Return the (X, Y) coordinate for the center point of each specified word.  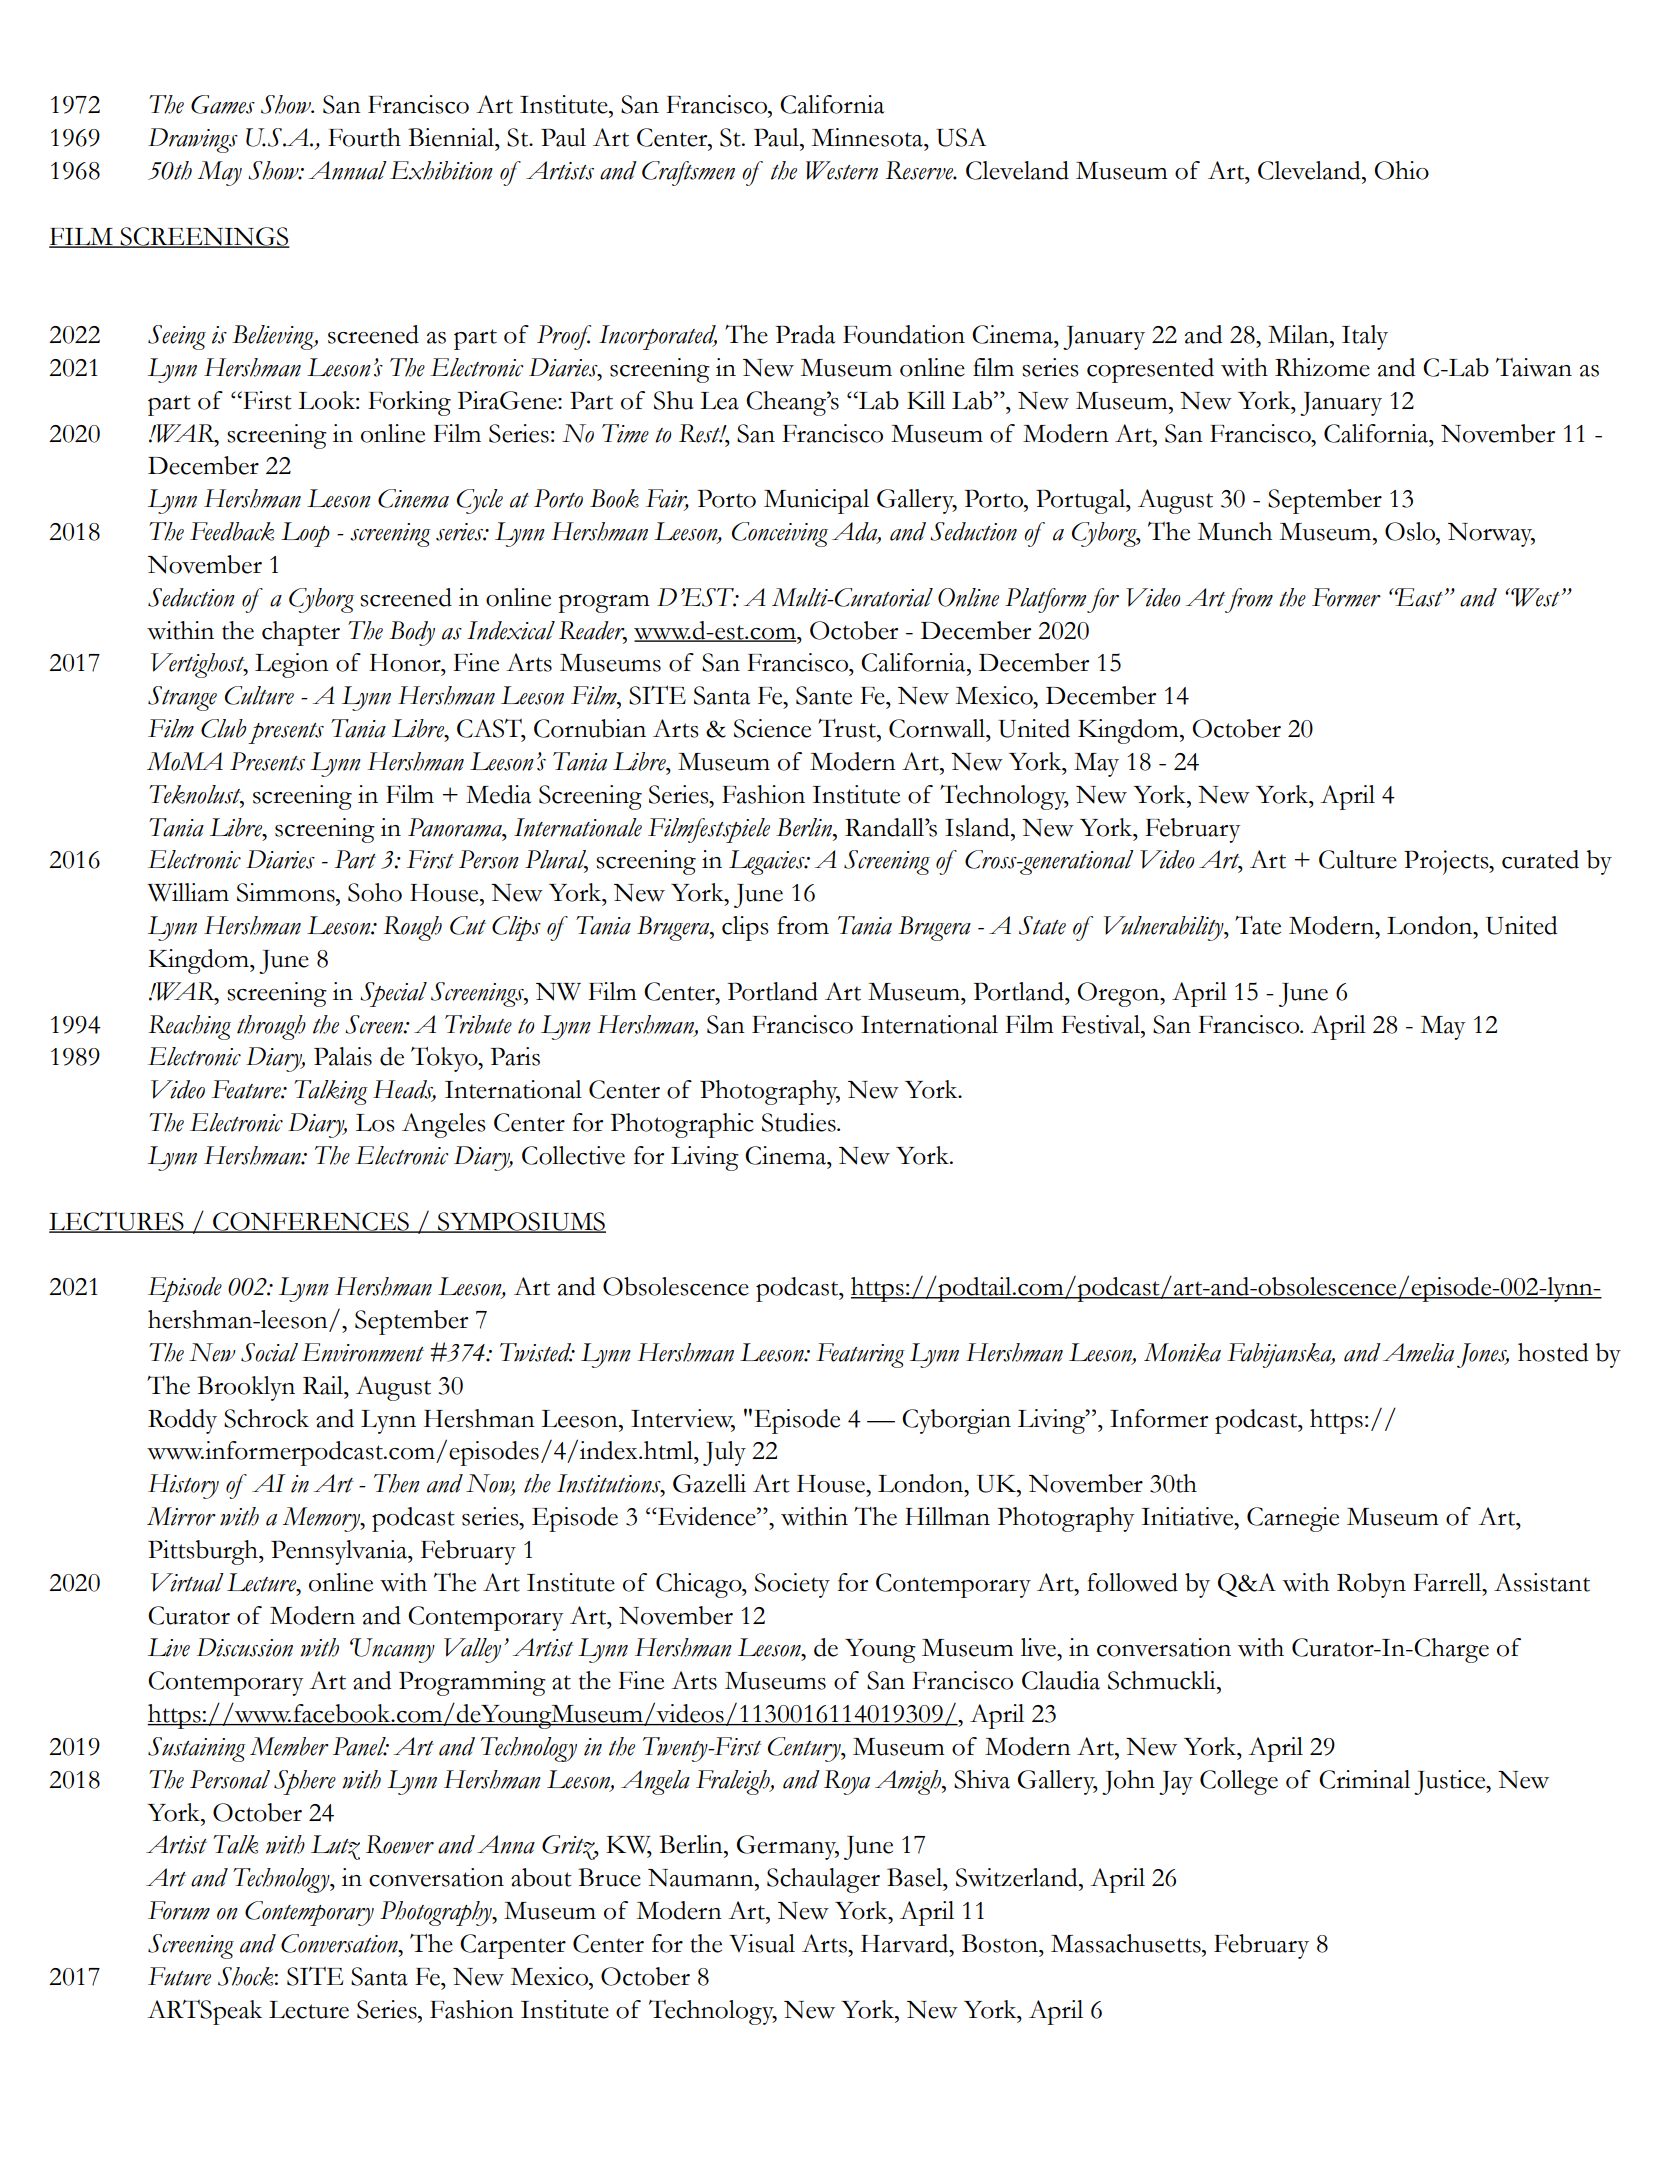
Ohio (1402, 170)
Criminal (1364, 1779)
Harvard (906, 1943)
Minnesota (868, 137)
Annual (347, 170)
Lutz (335, 1847)
